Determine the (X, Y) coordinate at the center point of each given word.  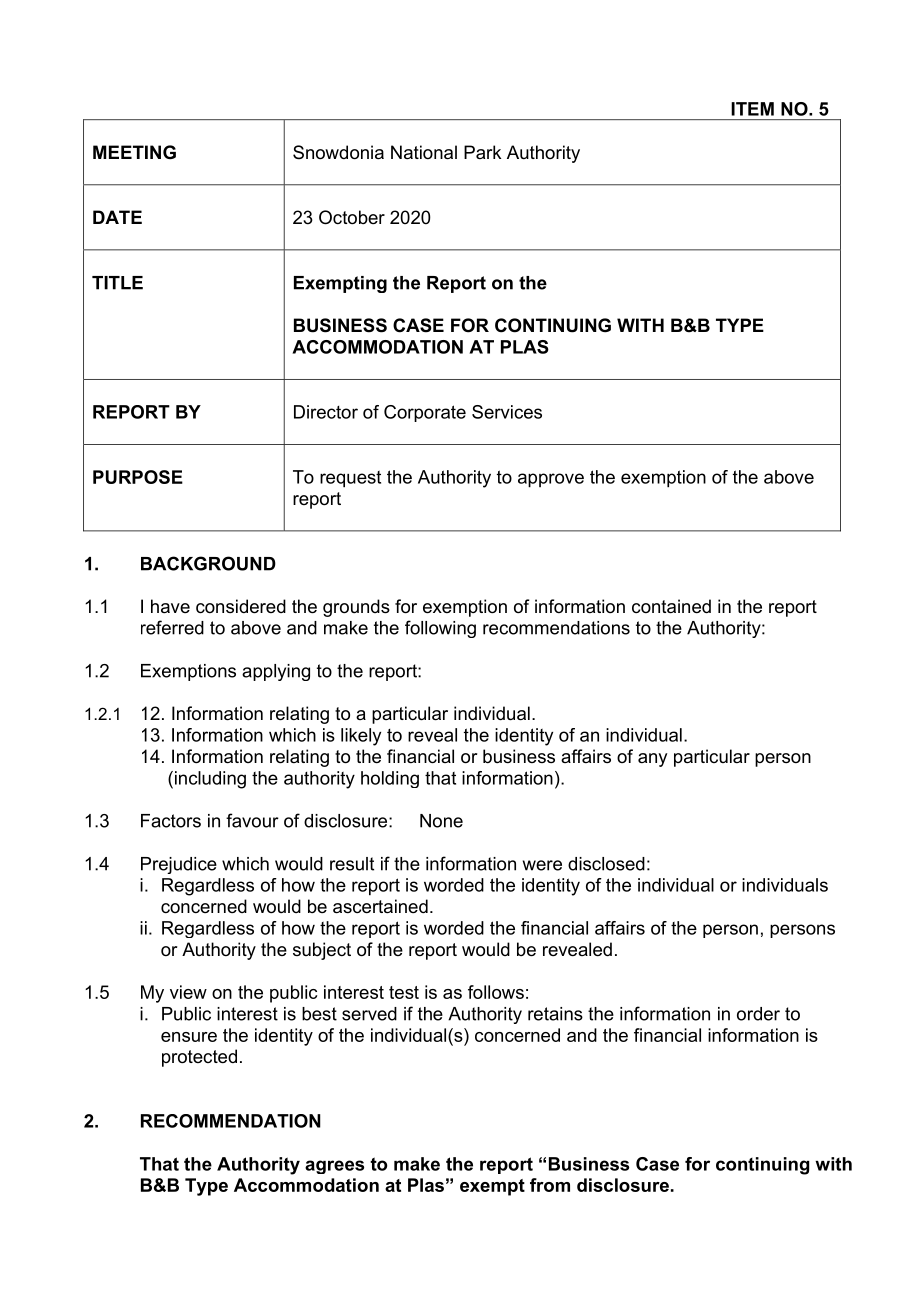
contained (671, 606)
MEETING (134, 152)
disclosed (606, 864)
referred (172, 627)
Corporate (425, 413)
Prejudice (179, 865)
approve (551, 480)
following (440, 629)
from (550, 1185)
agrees (334, 1167)
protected (199, 1058)
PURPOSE (138, 477)
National (424, 152)
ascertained (380, 906)
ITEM (752, 109)
